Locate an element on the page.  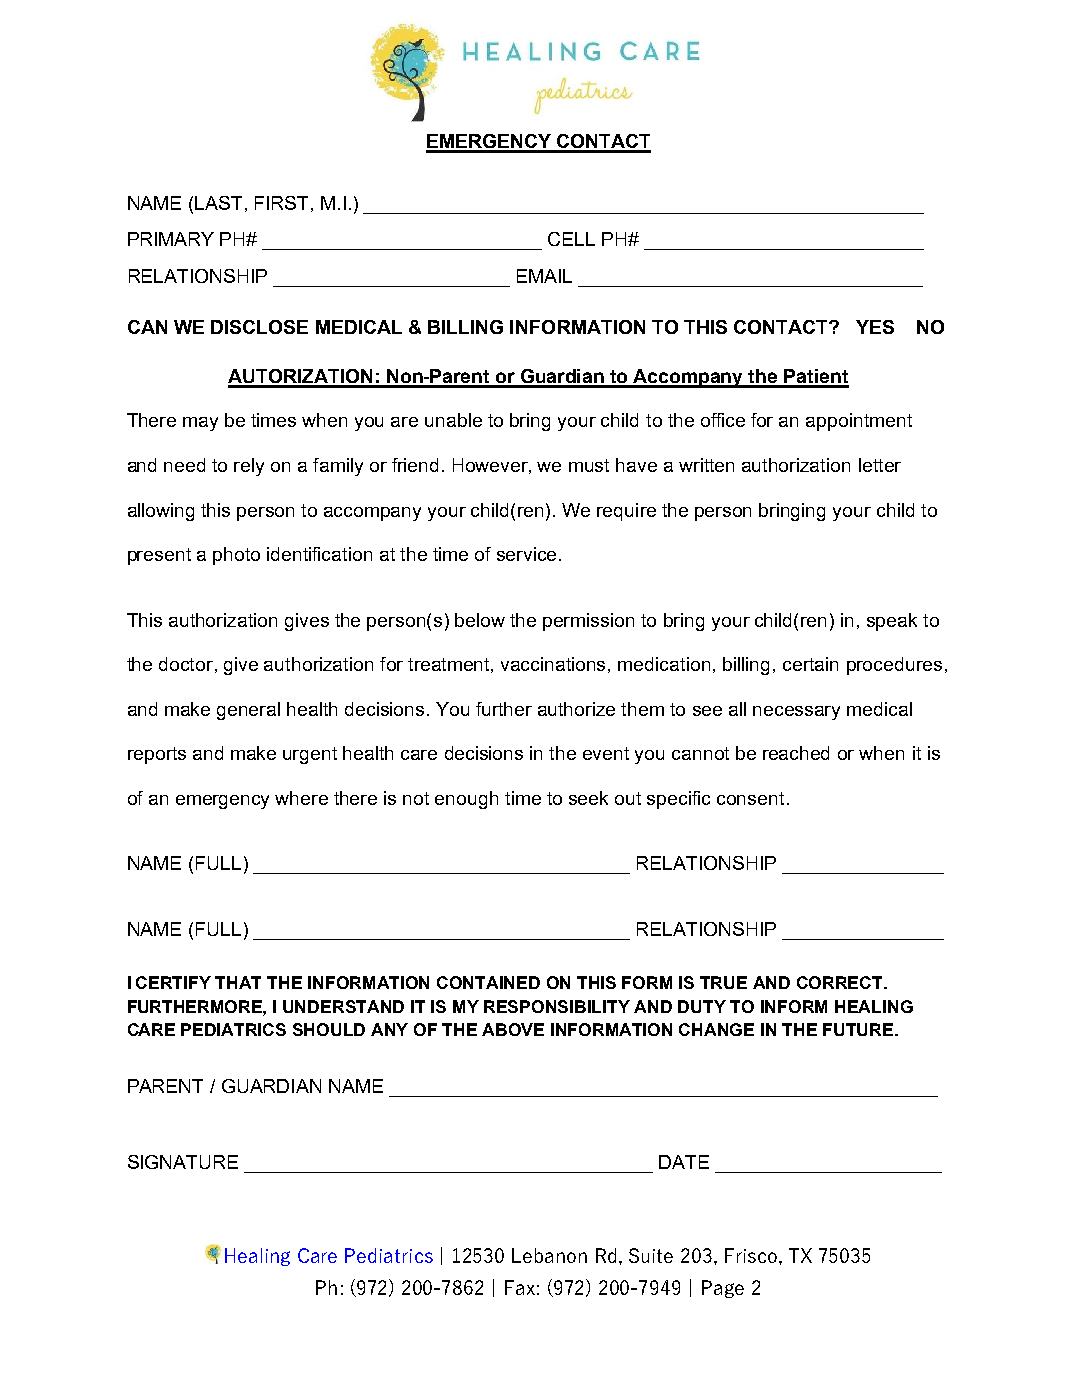
LAST is located at coordinates (218, 203).
